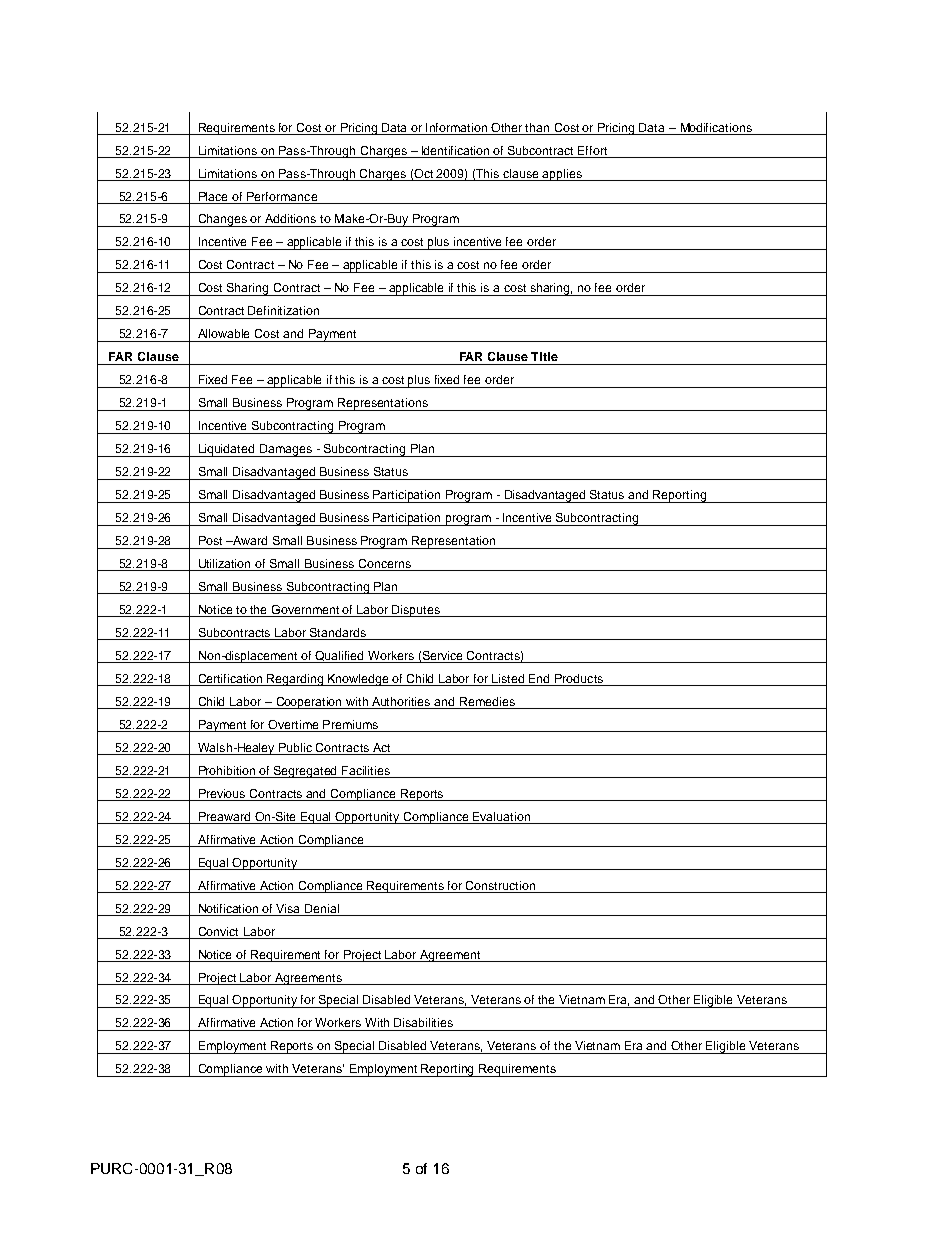 This screenshot has height=1233, width=952. I want to click on Utilization, so click(225, 565).
